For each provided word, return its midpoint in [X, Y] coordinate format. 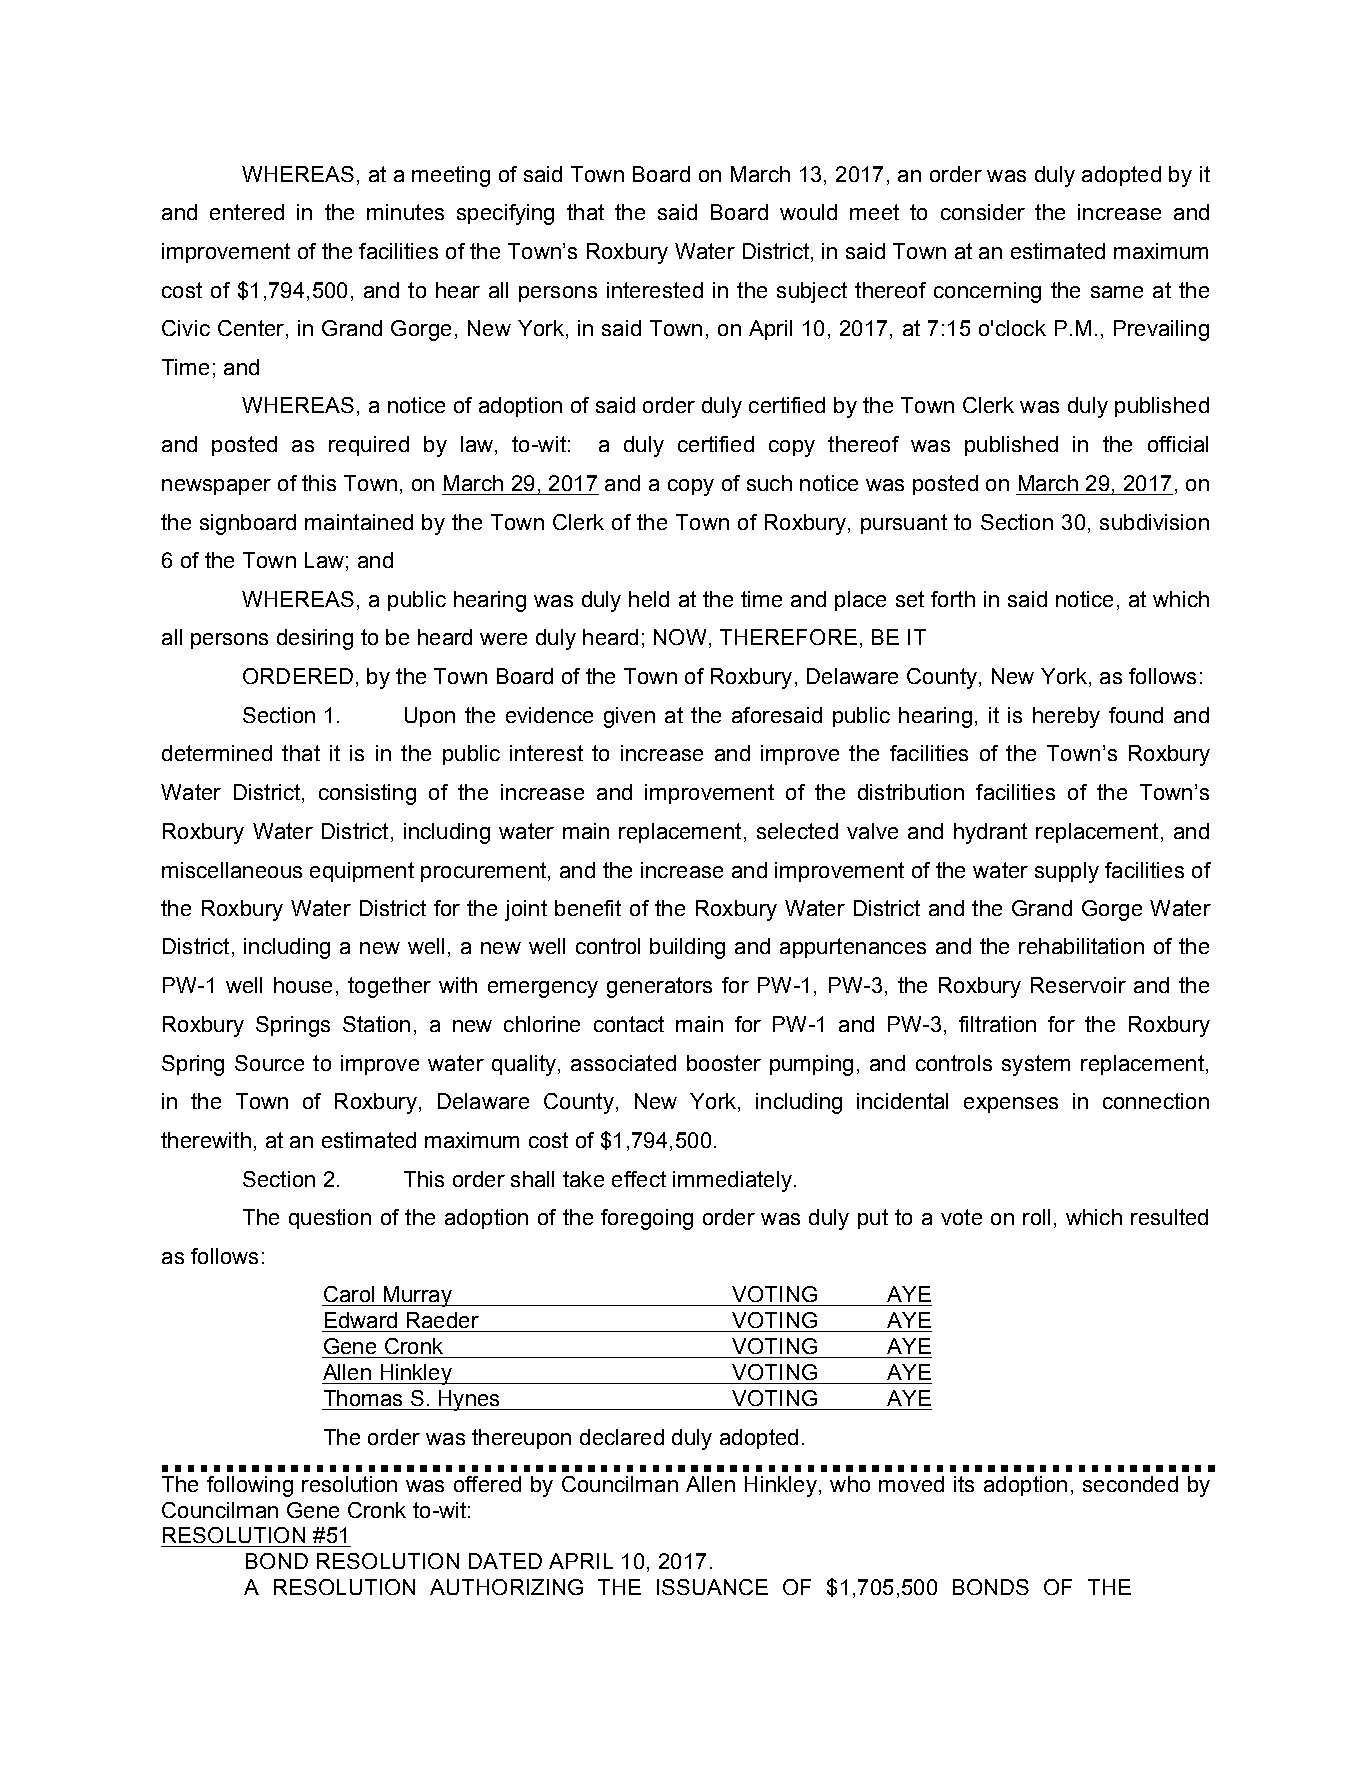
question [330, 1219]
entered [247, 212]
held [649, 599]
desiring [315, 639]
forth [953, 599]
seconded [1130, 1484]
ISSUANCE [712, 1587]
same [1117, 292]
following [250, 1486]
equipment [362, 872]
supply [1067, 872]
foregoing [647, 1219]
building [687, 948]
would [808, 212]
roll [1036, 1217]
